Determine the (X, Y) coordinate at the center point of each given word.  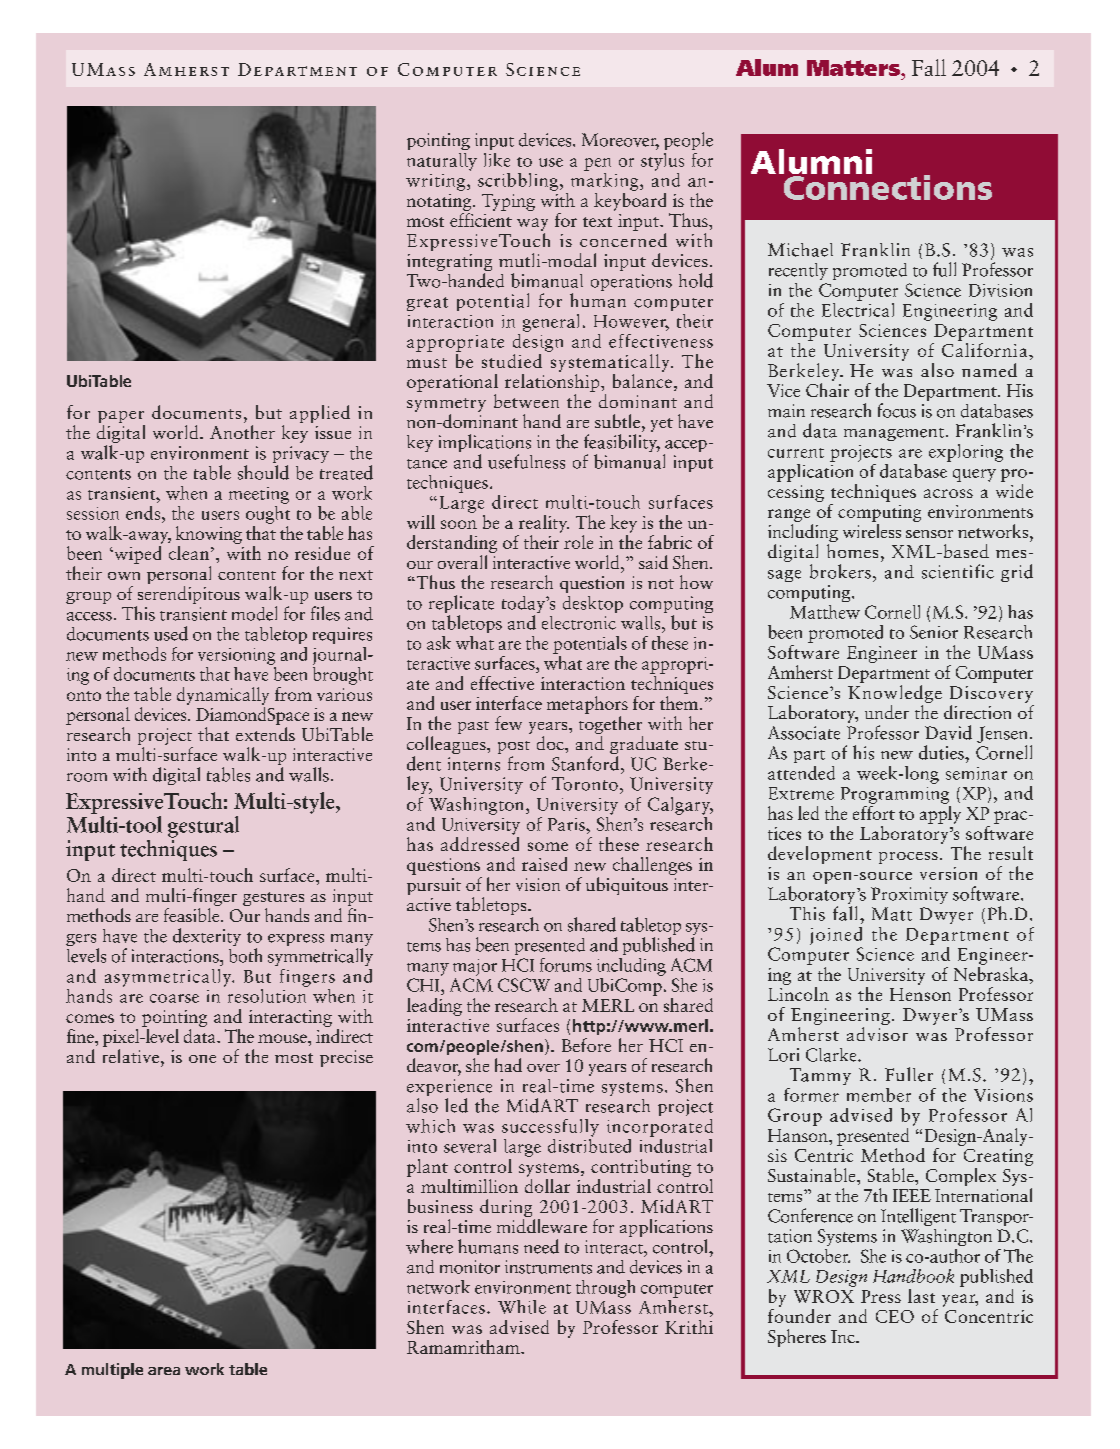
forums (566, 965)
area (164, 1371)
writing (437, 182)
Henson (920, 994)
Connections (886, 186)
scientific (958, 571)
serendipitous (188, 595)
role (578, 542)
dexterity (207, 937)
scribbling (519, 182)
